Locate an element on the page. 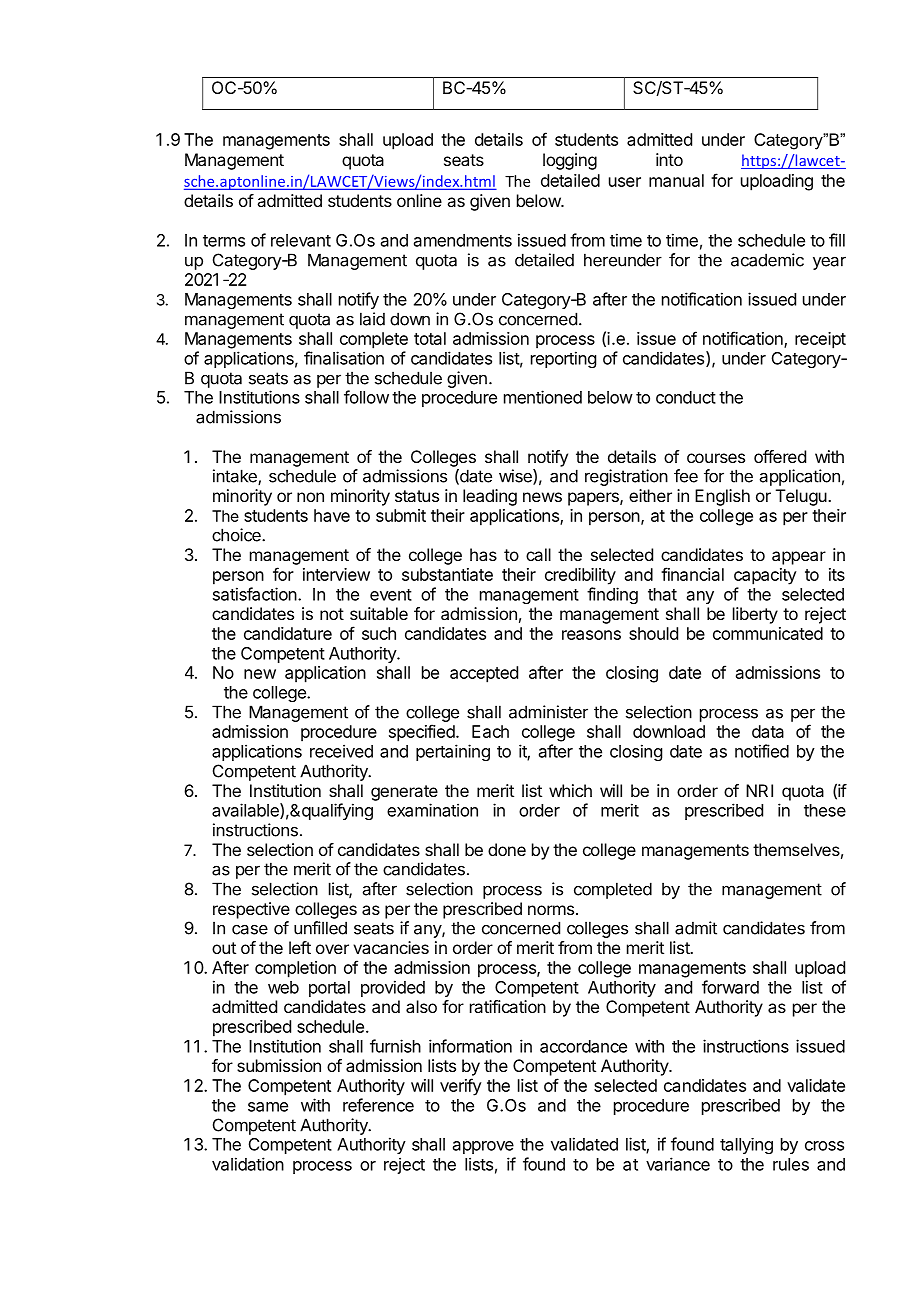  same is located at coordinates (268, 1107).
